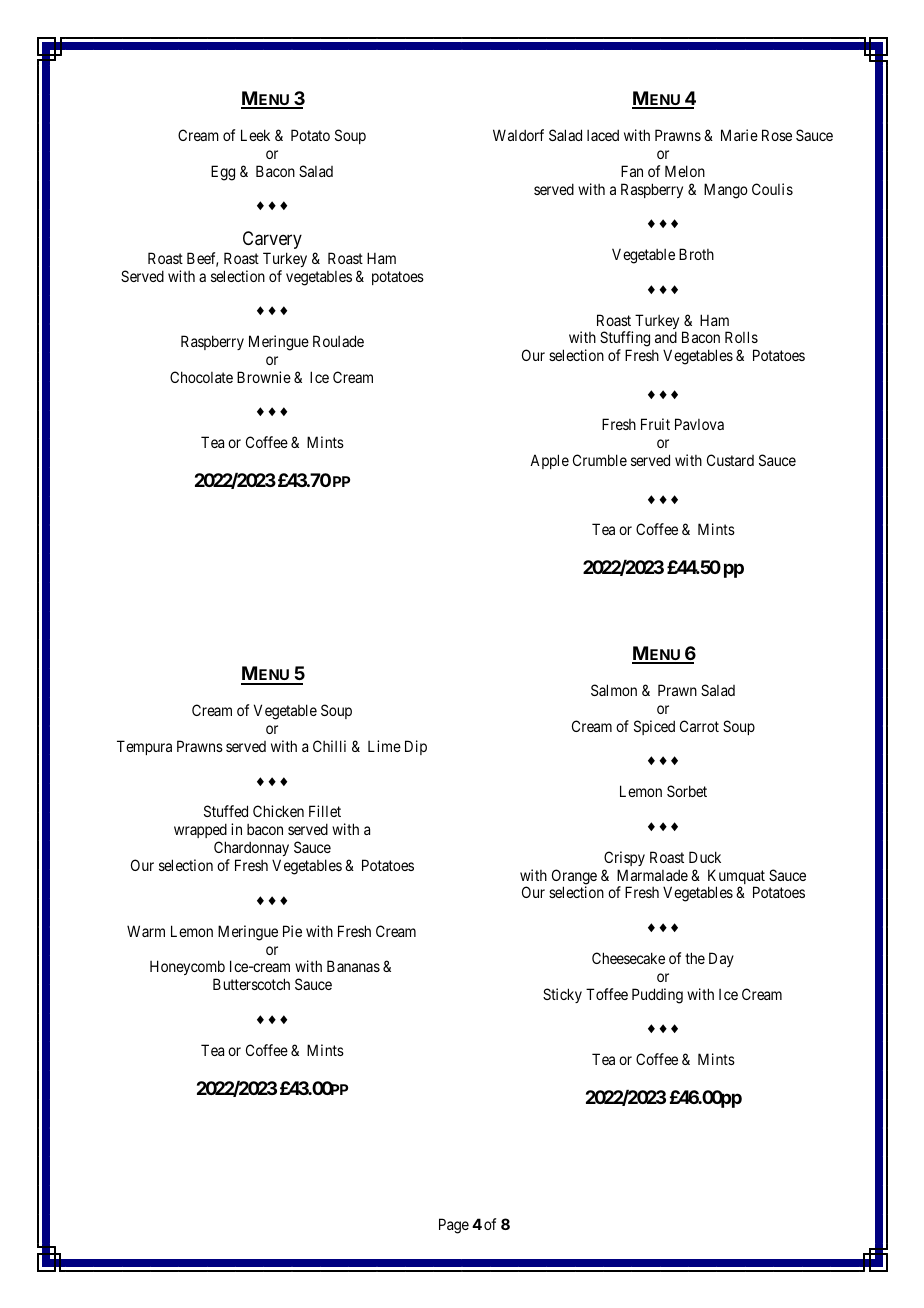 Image resolution: width=924 pixels, height=1308 pixels. Describe the element at coordinates (223, 173) in the document. I see `Egg` at that location.
